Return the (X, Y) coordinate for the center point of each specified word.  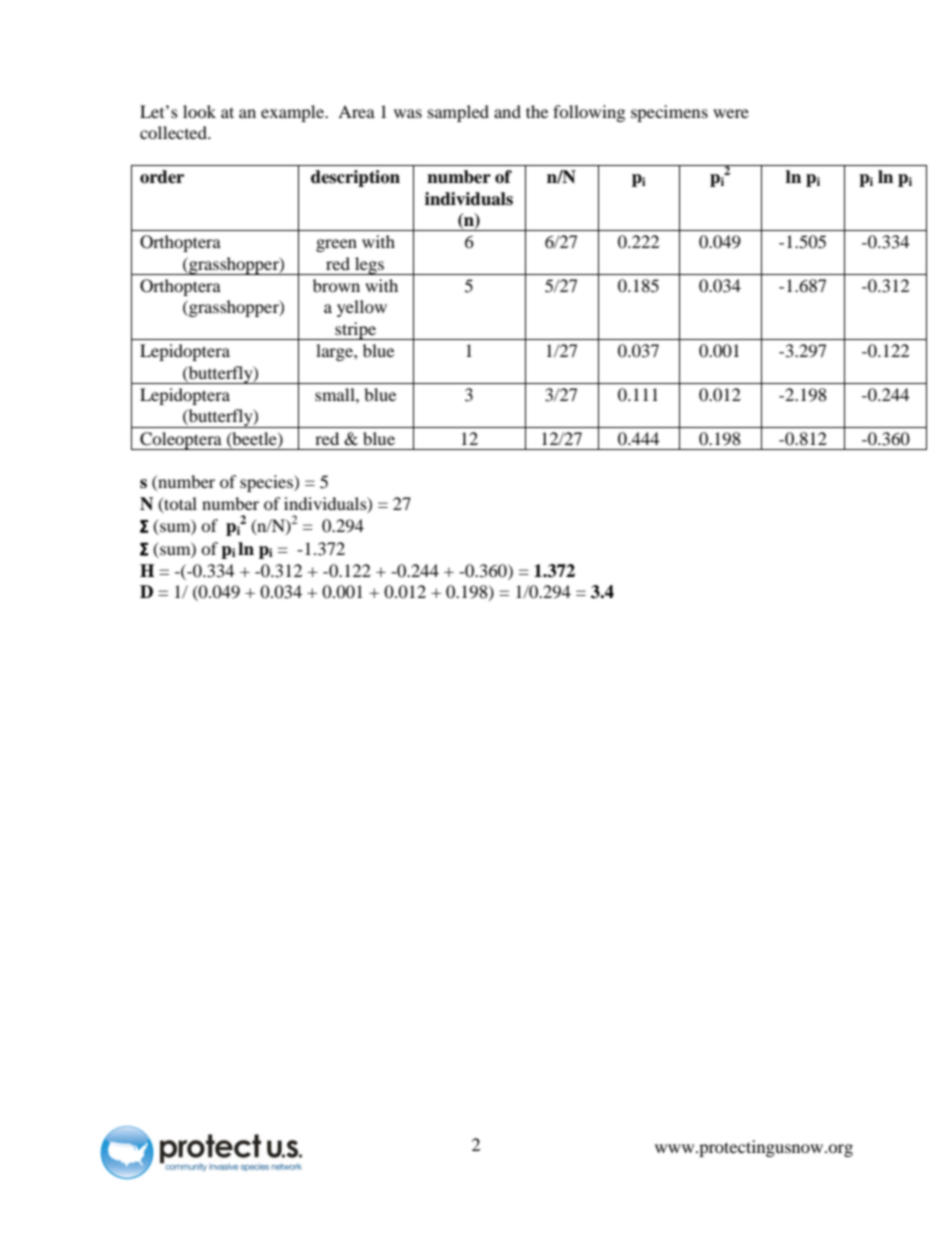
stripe (355, 331)
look (199, 111)
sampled (458, 113)
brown (336, 285)
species (267, 483)
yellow (362, 308)
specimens (669, 113)
